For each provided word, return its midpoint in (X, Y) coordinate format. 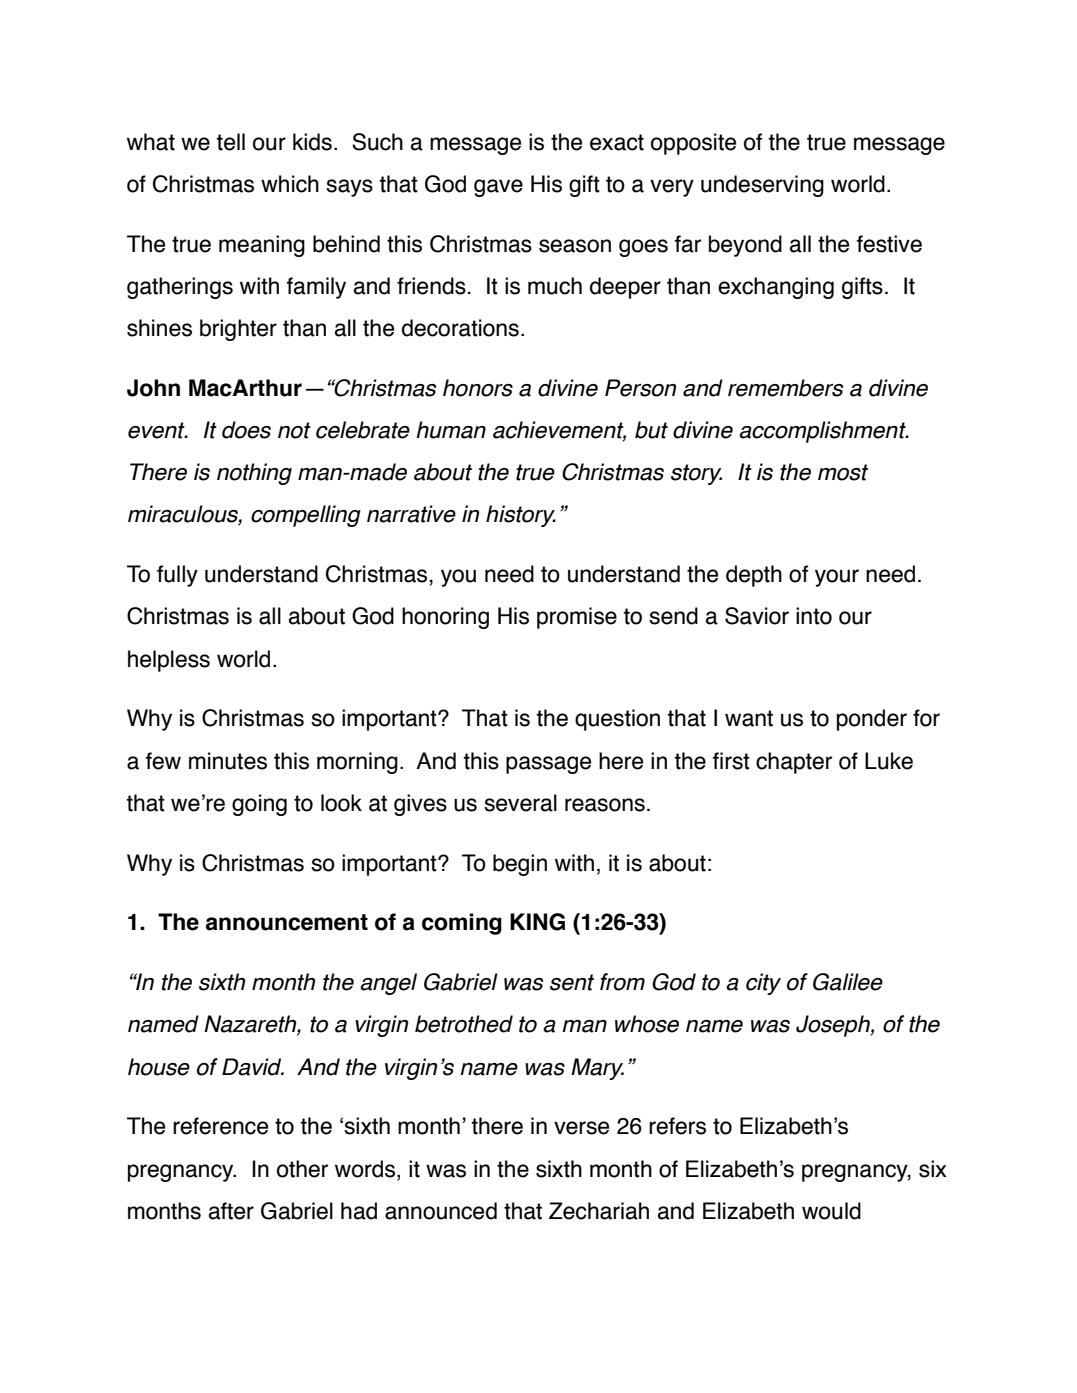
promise (577, 618)
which (290, 184)
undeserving (762, 186)
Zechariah (599, 1211)
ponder (872, 720)
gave (498, 188)
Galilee (848, 982)
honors (478, 388)
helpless (169, 661)
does (246, 430)
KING (537, 922)
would (831, 1211)
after (231, 1211)
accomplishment (823, 432)
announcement (287, 922)
